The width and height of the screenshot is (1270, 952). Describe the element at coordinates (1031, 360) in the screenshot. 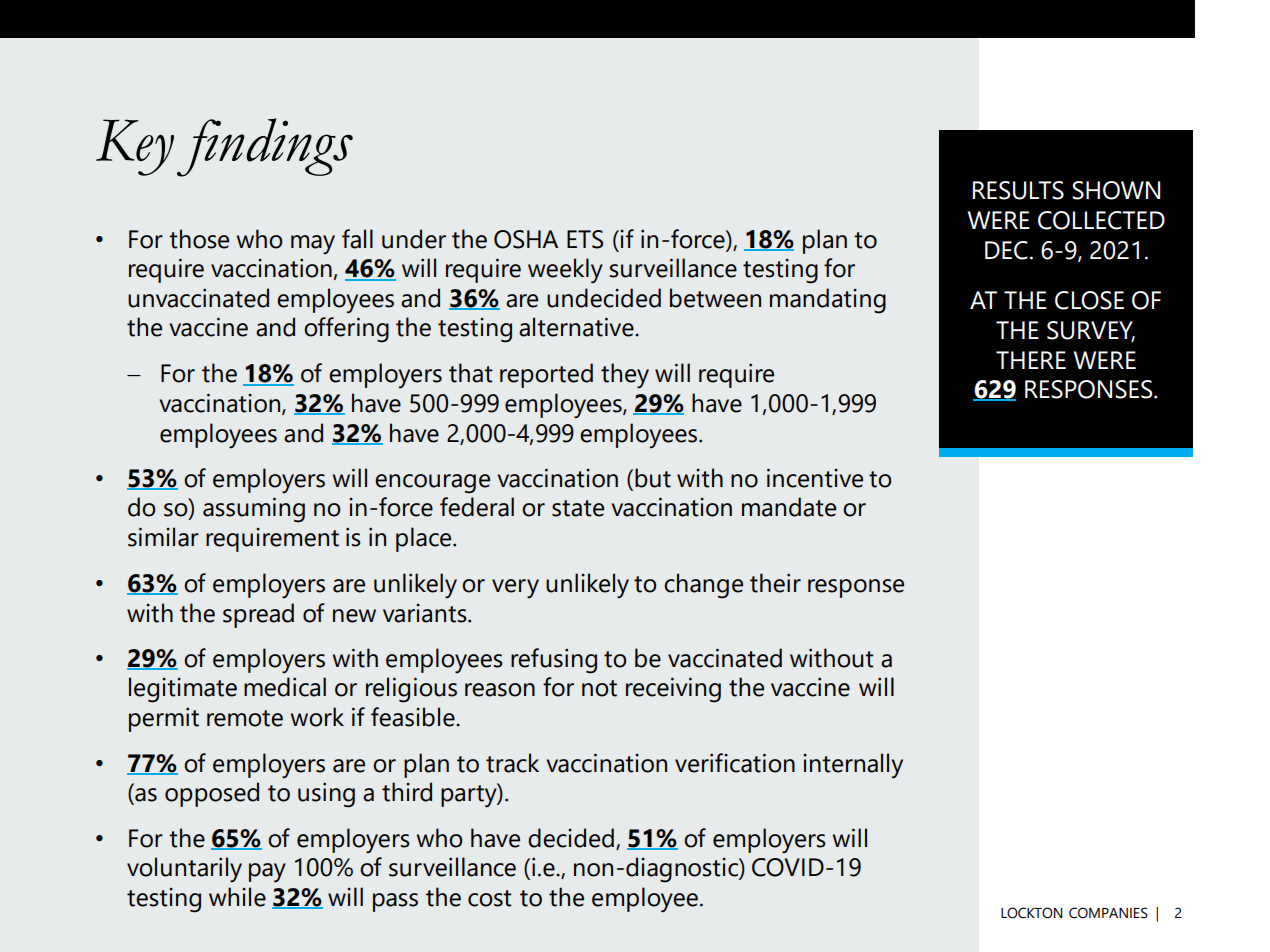

I see `THERE` at that location.
